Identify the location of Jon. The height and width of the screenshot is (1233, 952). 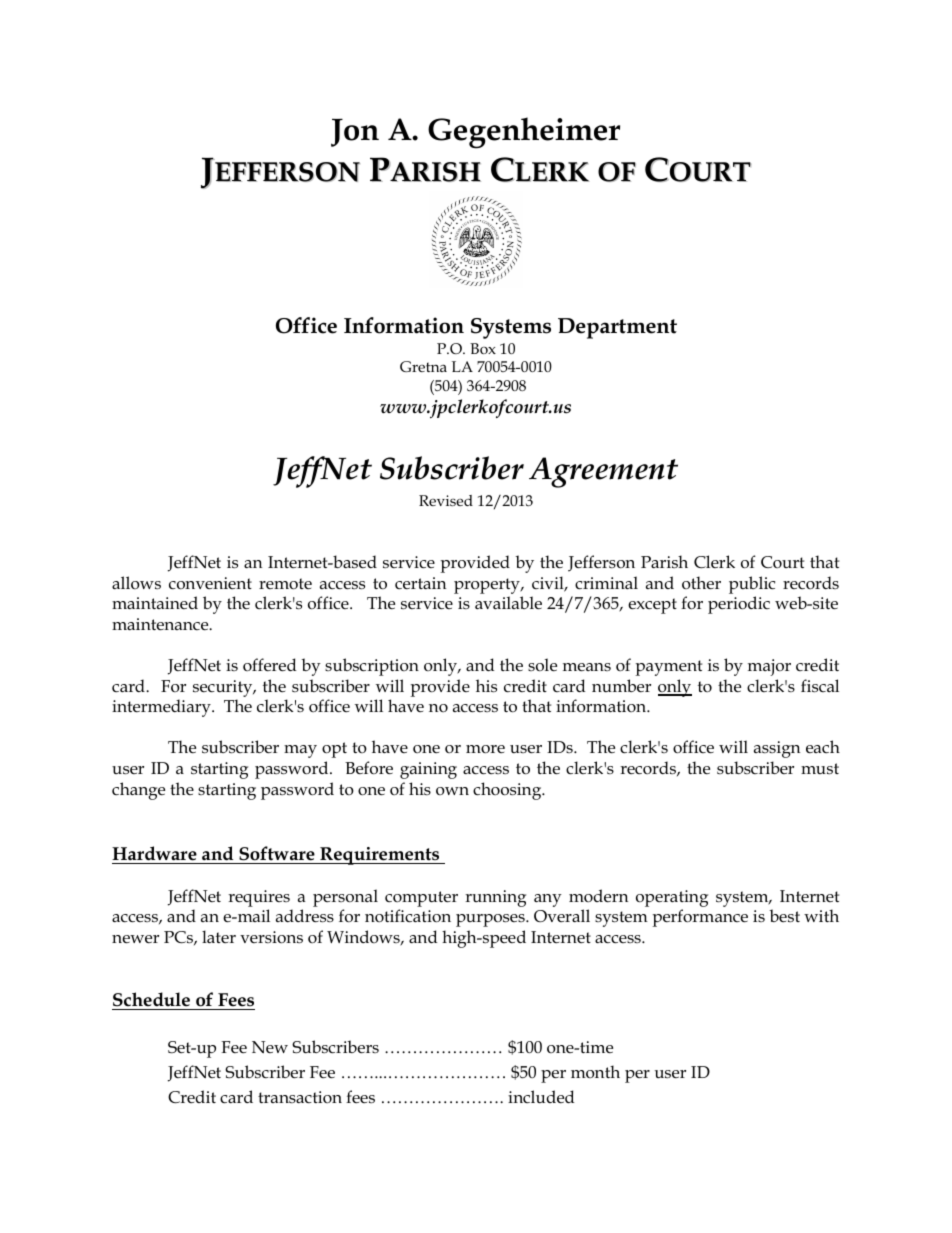
(355, 132).
